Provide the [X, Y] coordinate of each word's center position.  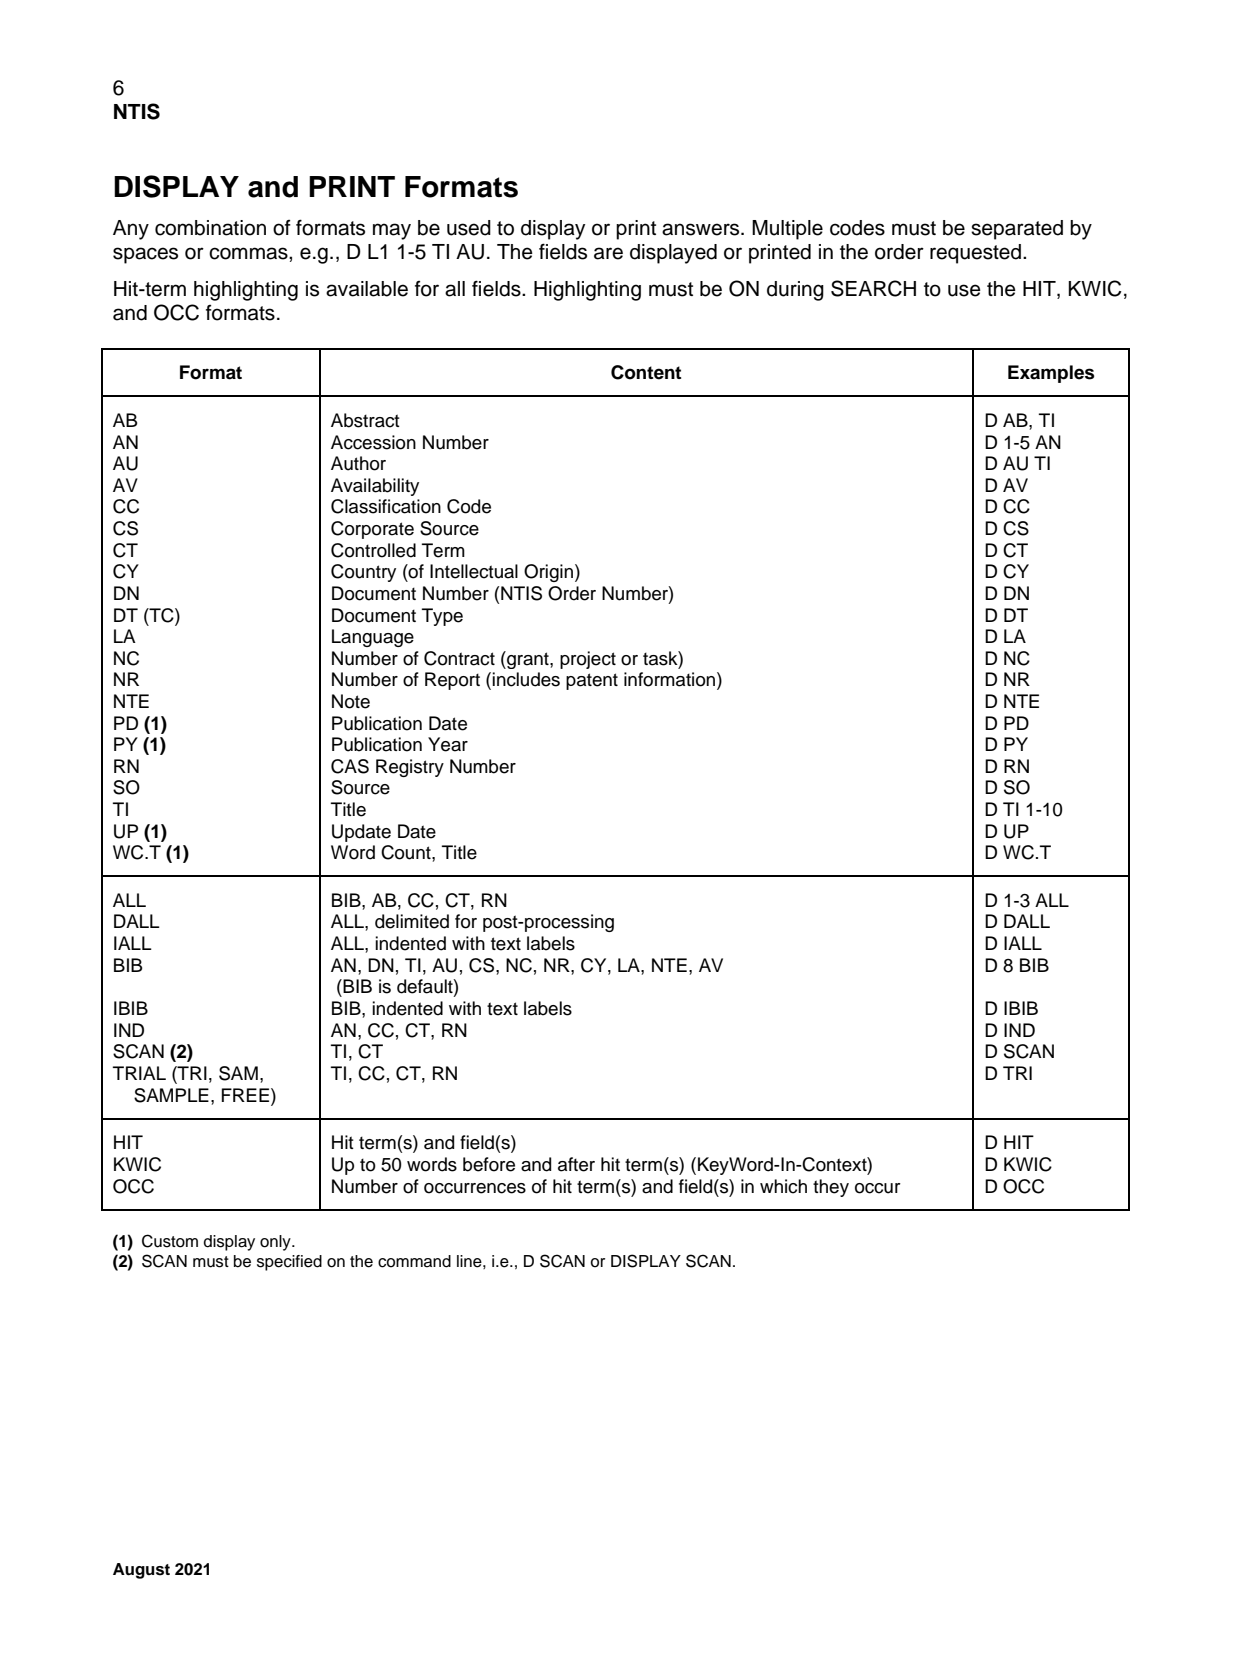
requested [977, 254]
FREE [245, 1095]
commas [249, 253]
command [414, 1261]
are [608, 253]
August [141, 1571]
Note [351, 701]
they [831, 1188]
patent [592, 681]
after [576, 1164]
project [588, 660]
